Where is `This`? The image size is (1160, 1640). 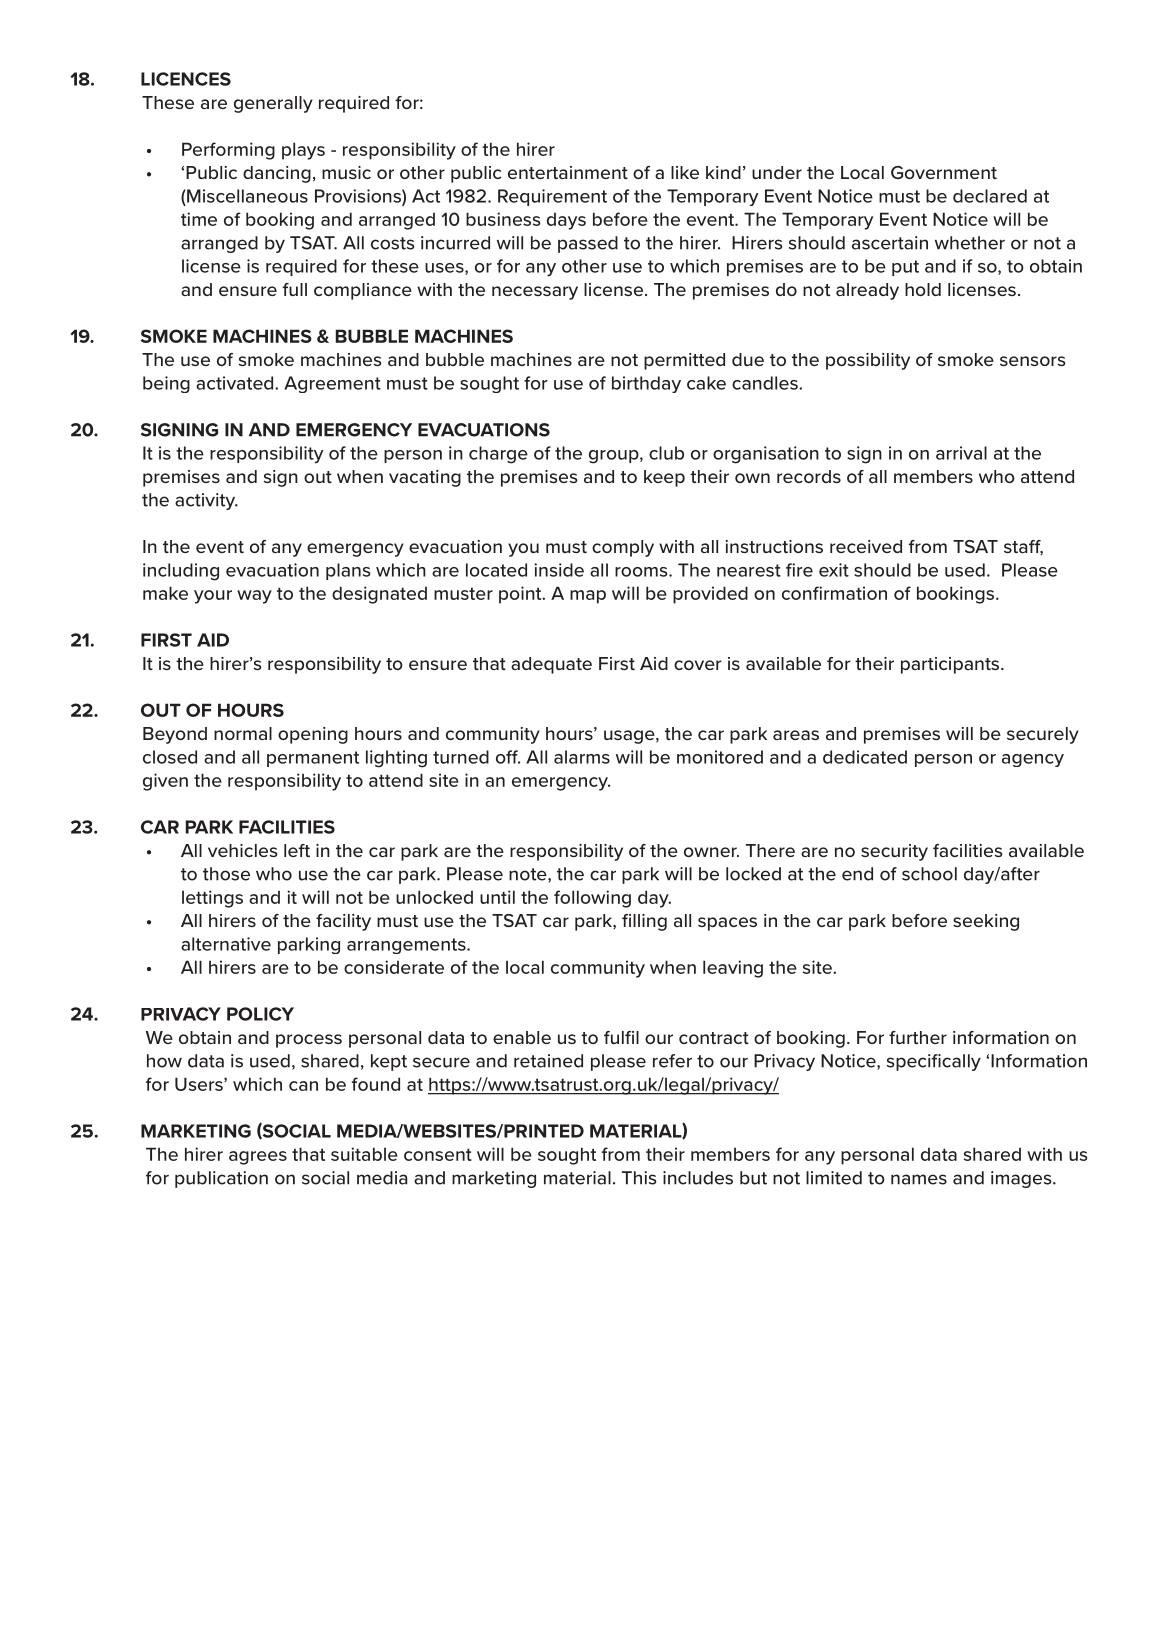 This is located at coordinates (639, 1178).
